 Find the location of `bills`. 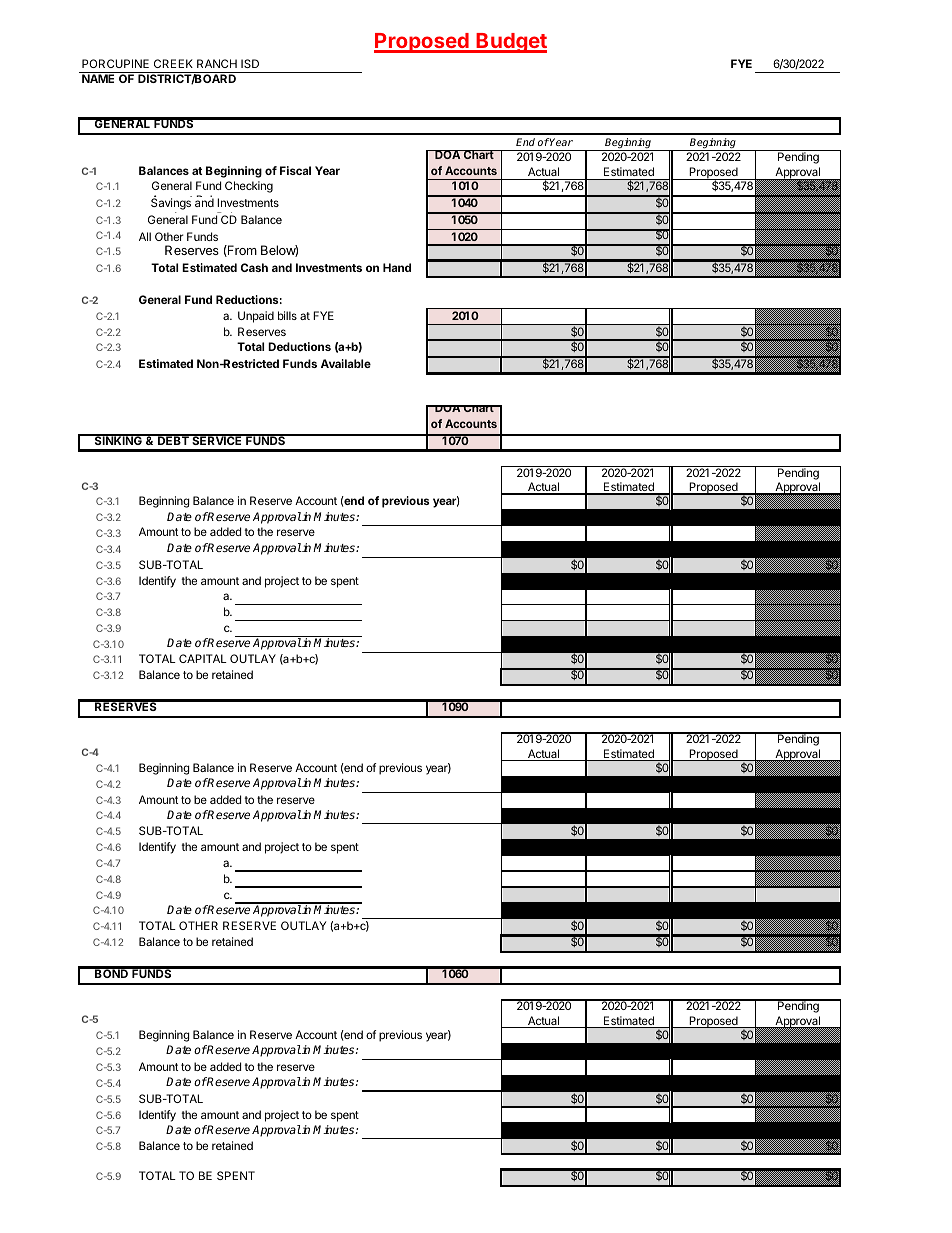

bills is located at coordinates (287, 315).
